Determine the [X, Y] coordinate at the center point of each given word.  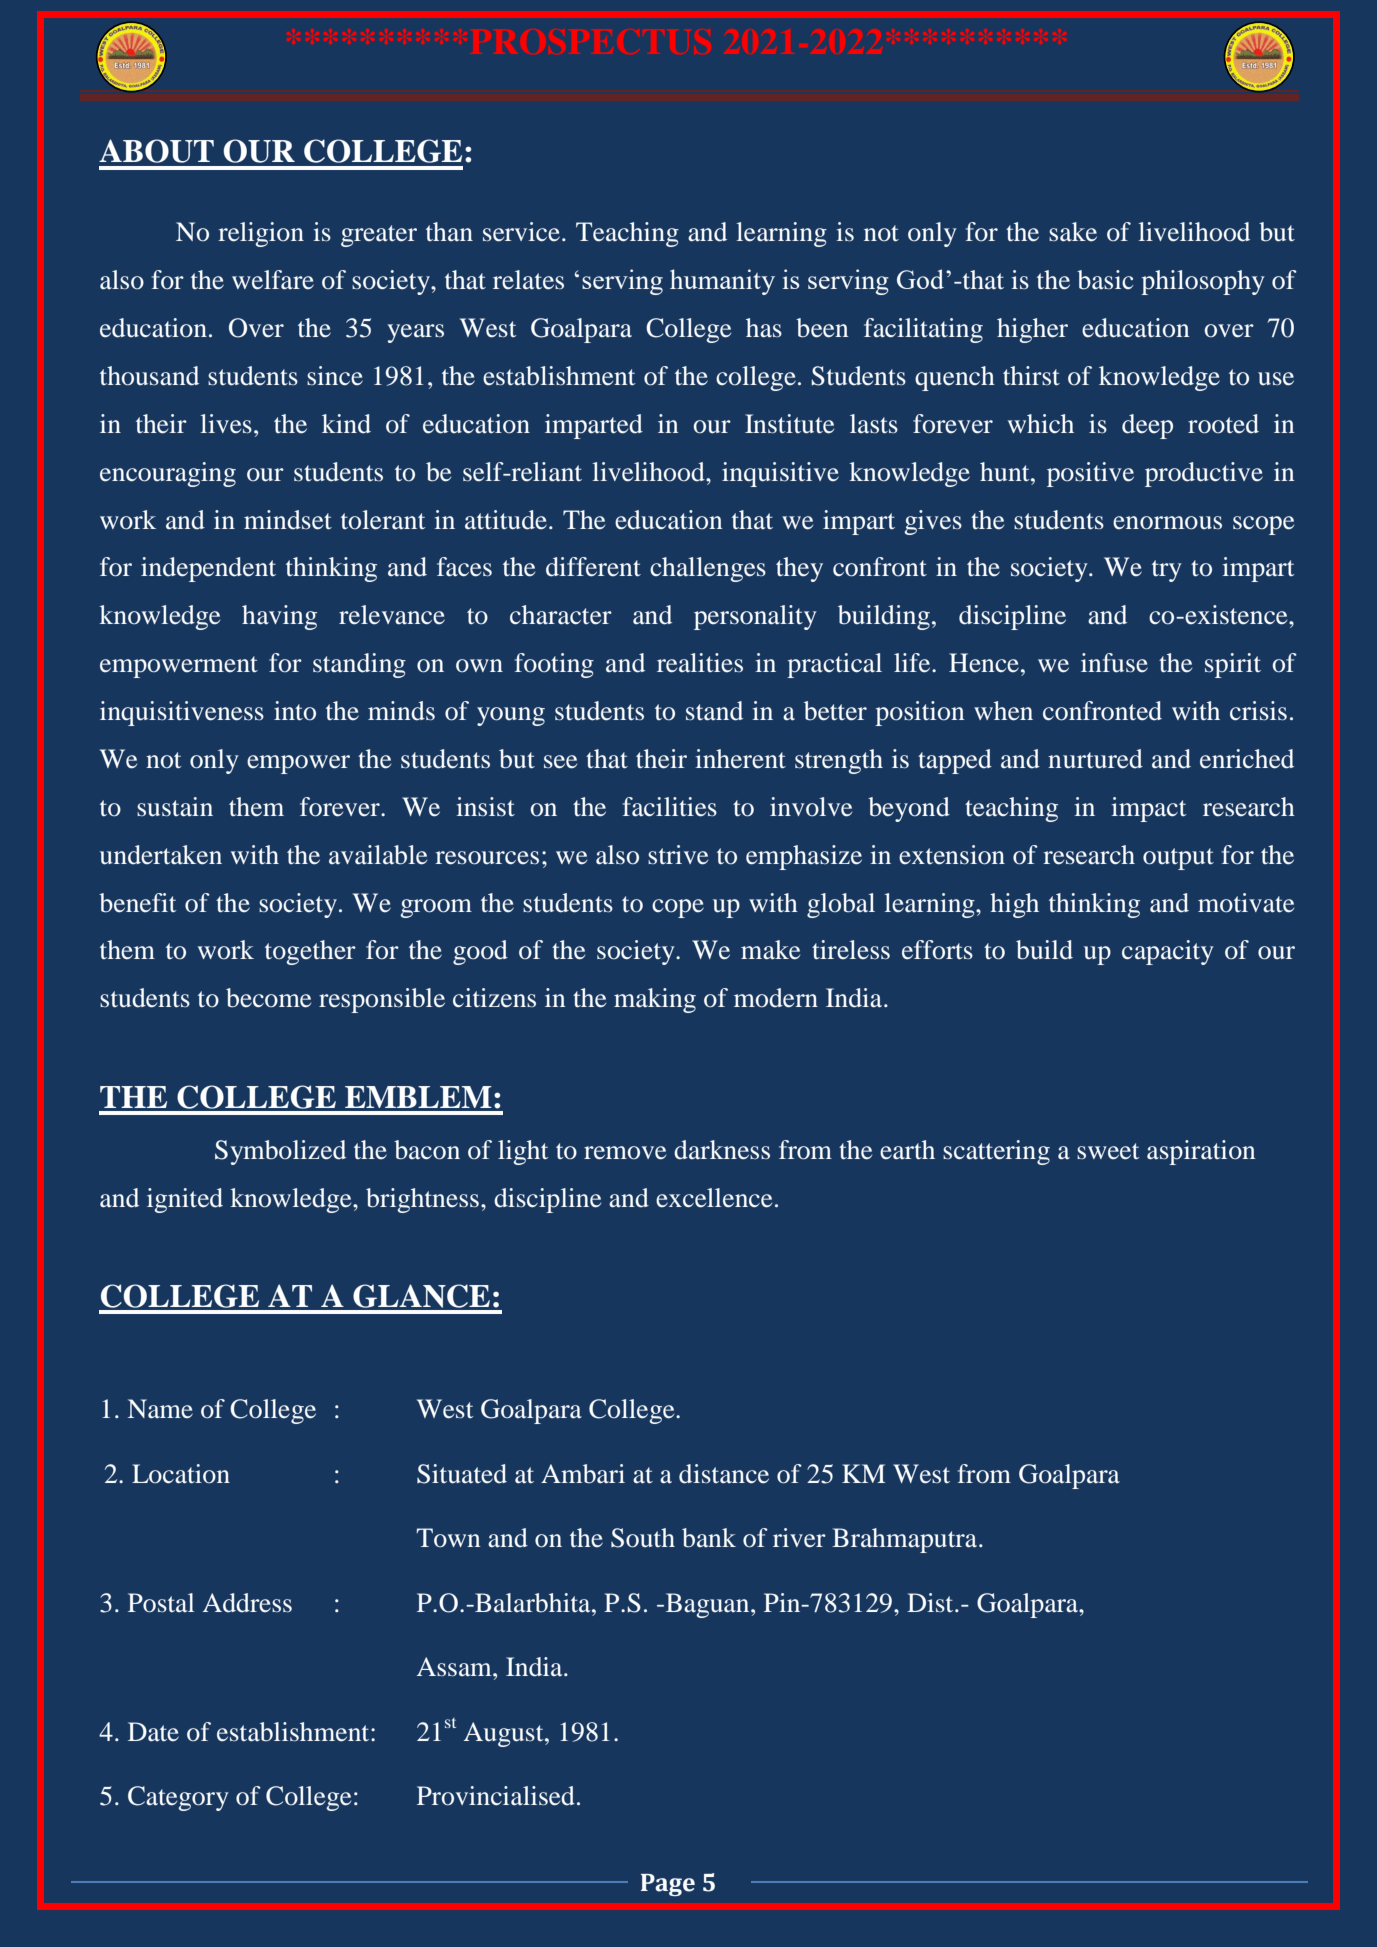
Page [668, 1885]
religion [261, 234]
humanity [722, 282]
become [268, 998]
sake [1073, 232]
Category [178, 1798]
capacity [1168, 952]
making [655, 1000]
